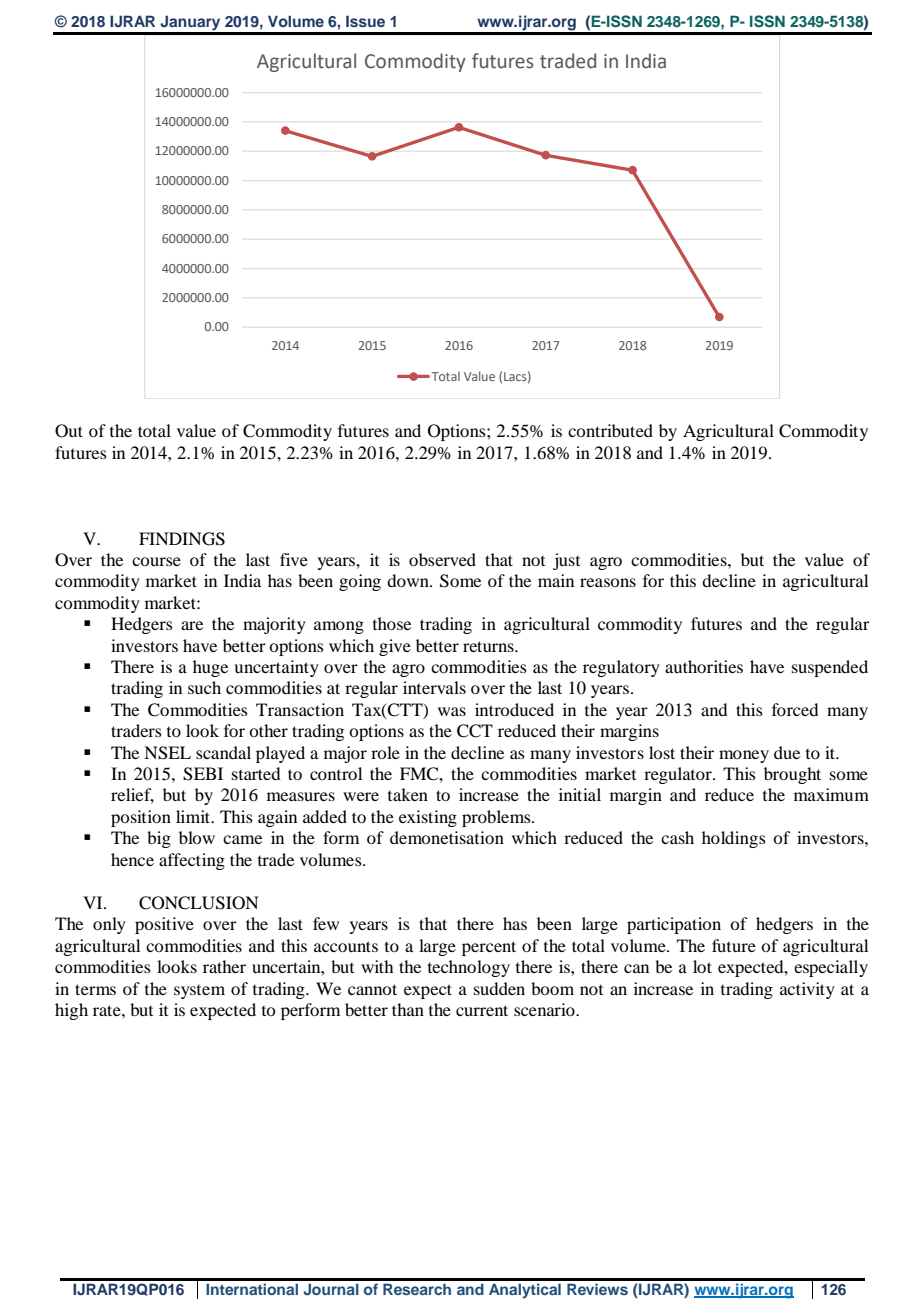 The image size is (924, 1308). What do you see at coordinates (469, 968) in the screenshot?
I see `technology` at bounding box center [469, 968].
